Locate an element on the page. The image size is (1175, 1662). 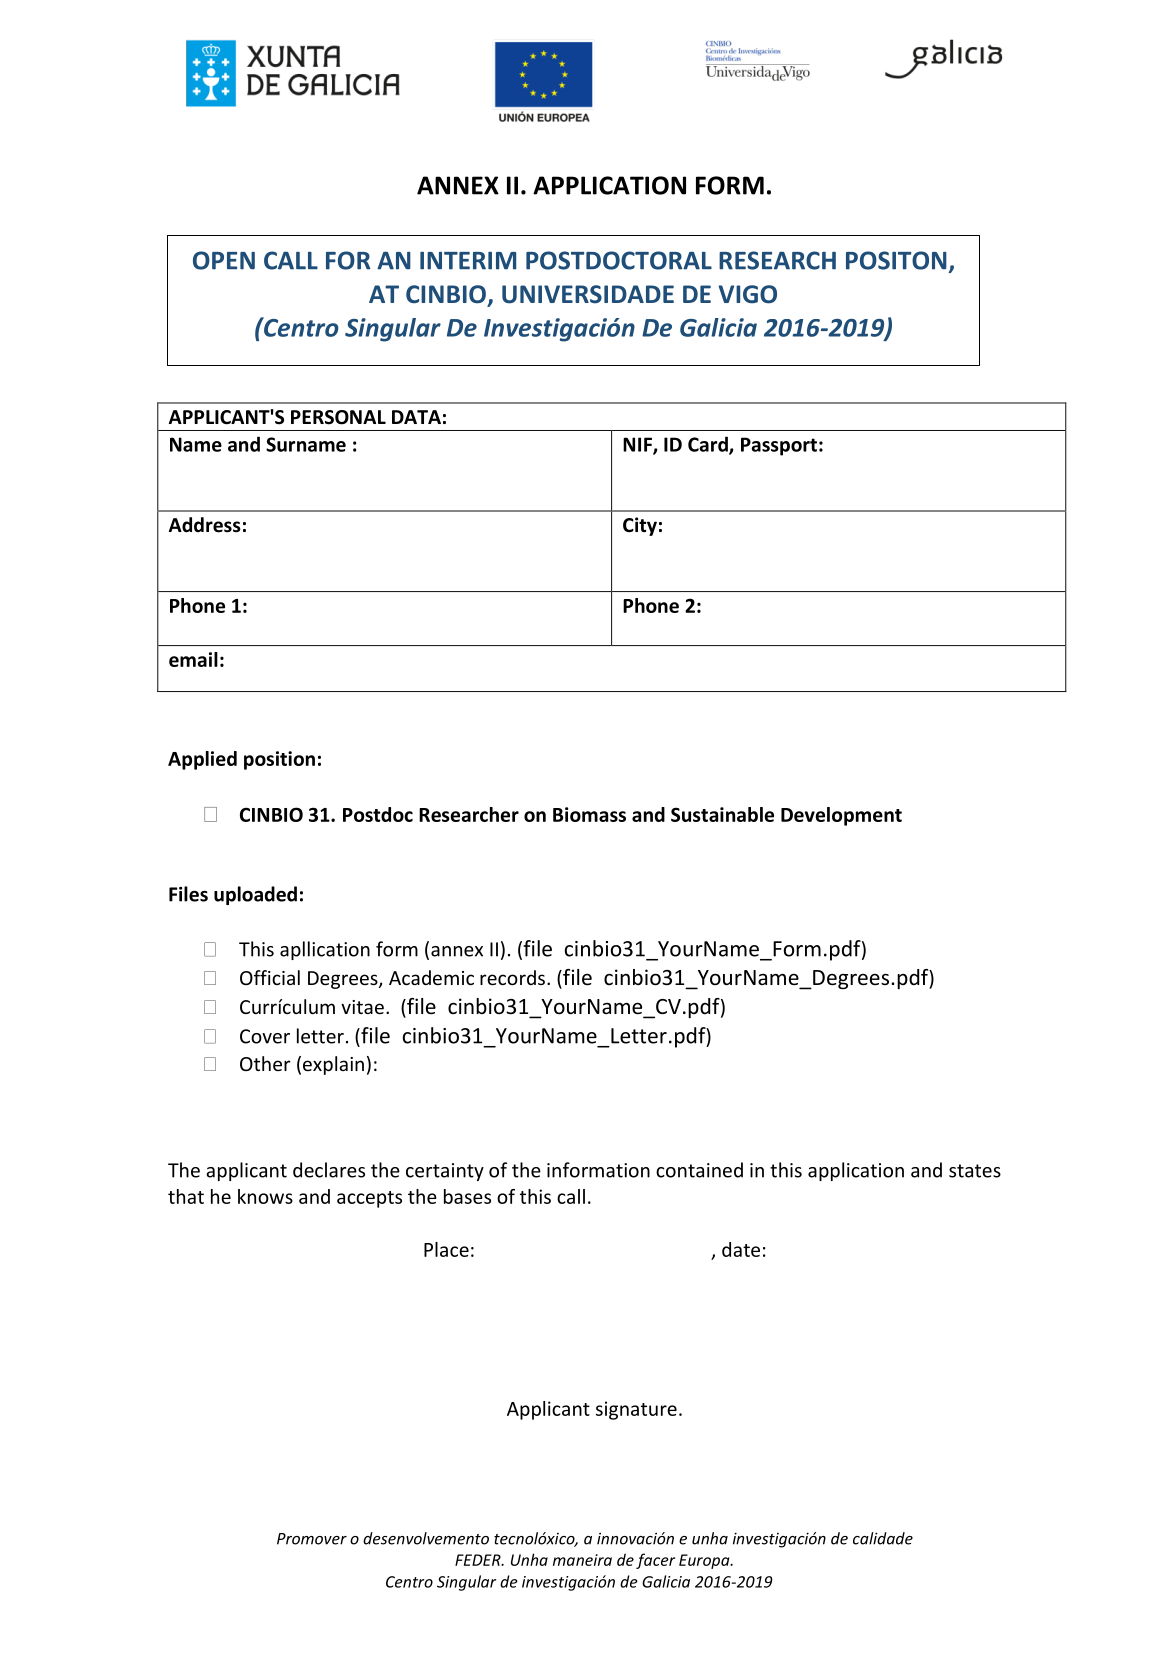
FEDER is located at coordinates (479, 1560).
